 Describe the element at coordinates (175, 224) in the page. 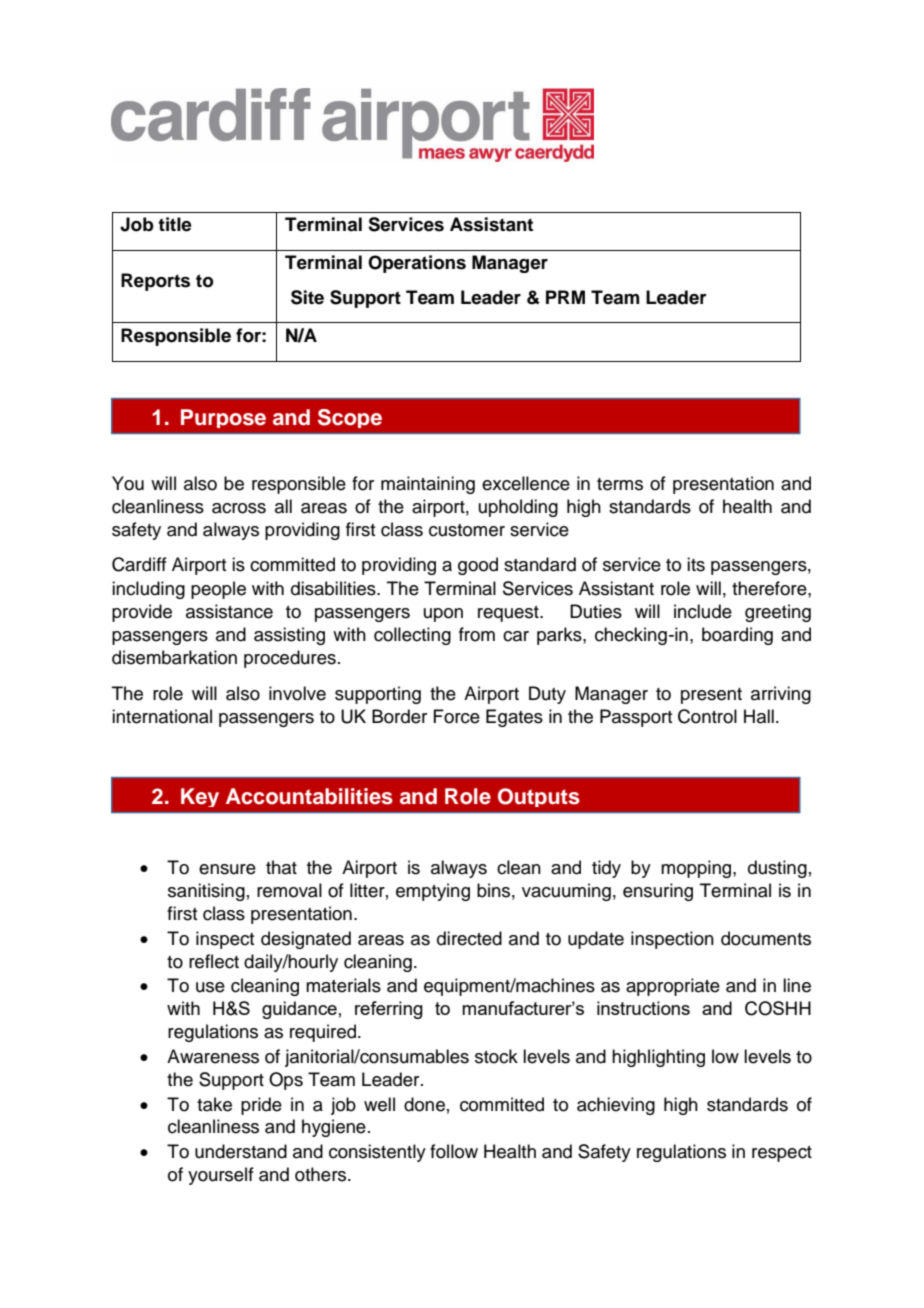

I see `title` at that location.
